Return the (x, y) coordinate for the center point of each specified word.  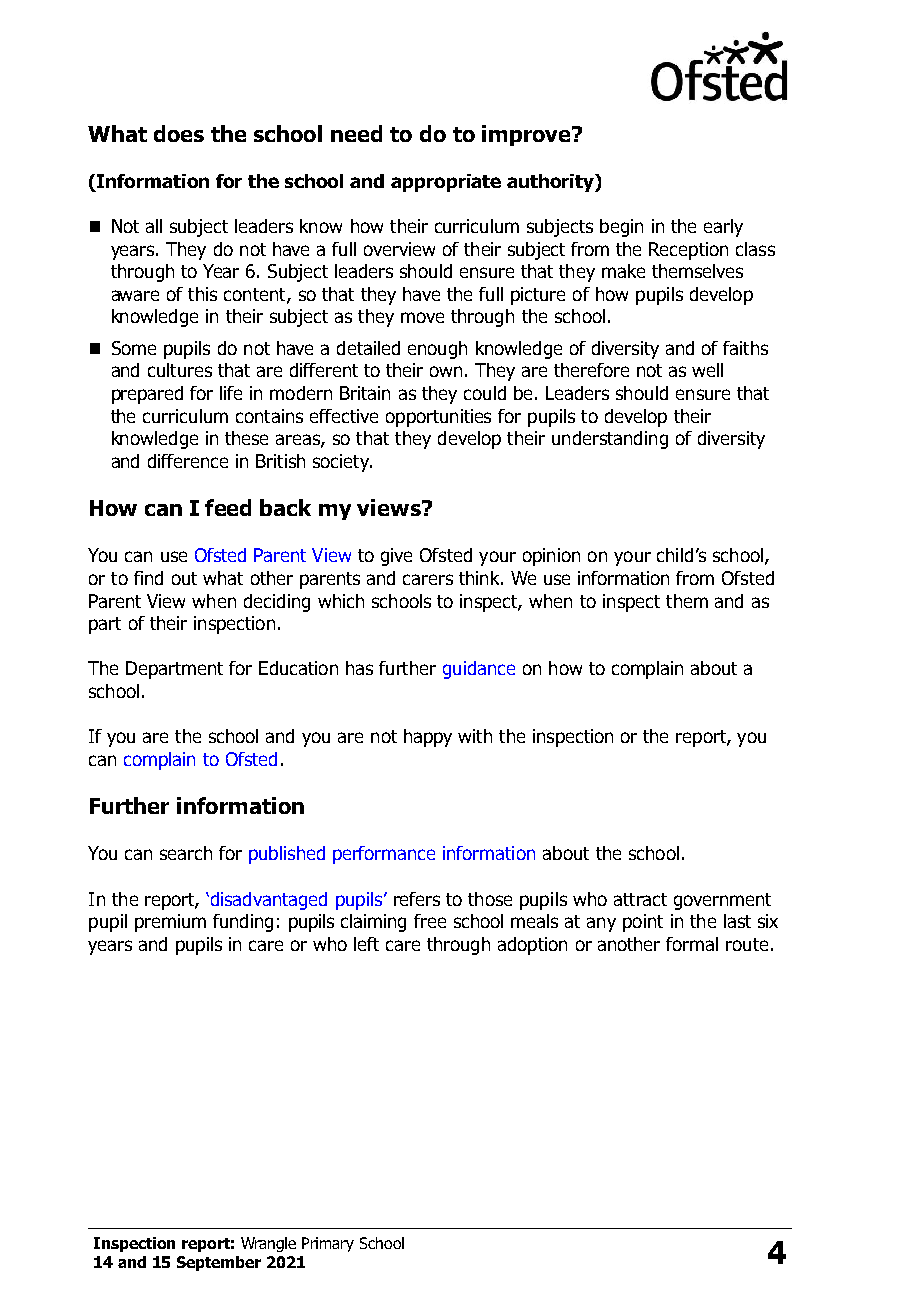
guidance (479, 670)
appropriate (446, 183)
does (179, 133)
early (723, 228)
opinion (551, 557)
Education (298, 668)
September (219, 1263)
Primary (328, 1244)
